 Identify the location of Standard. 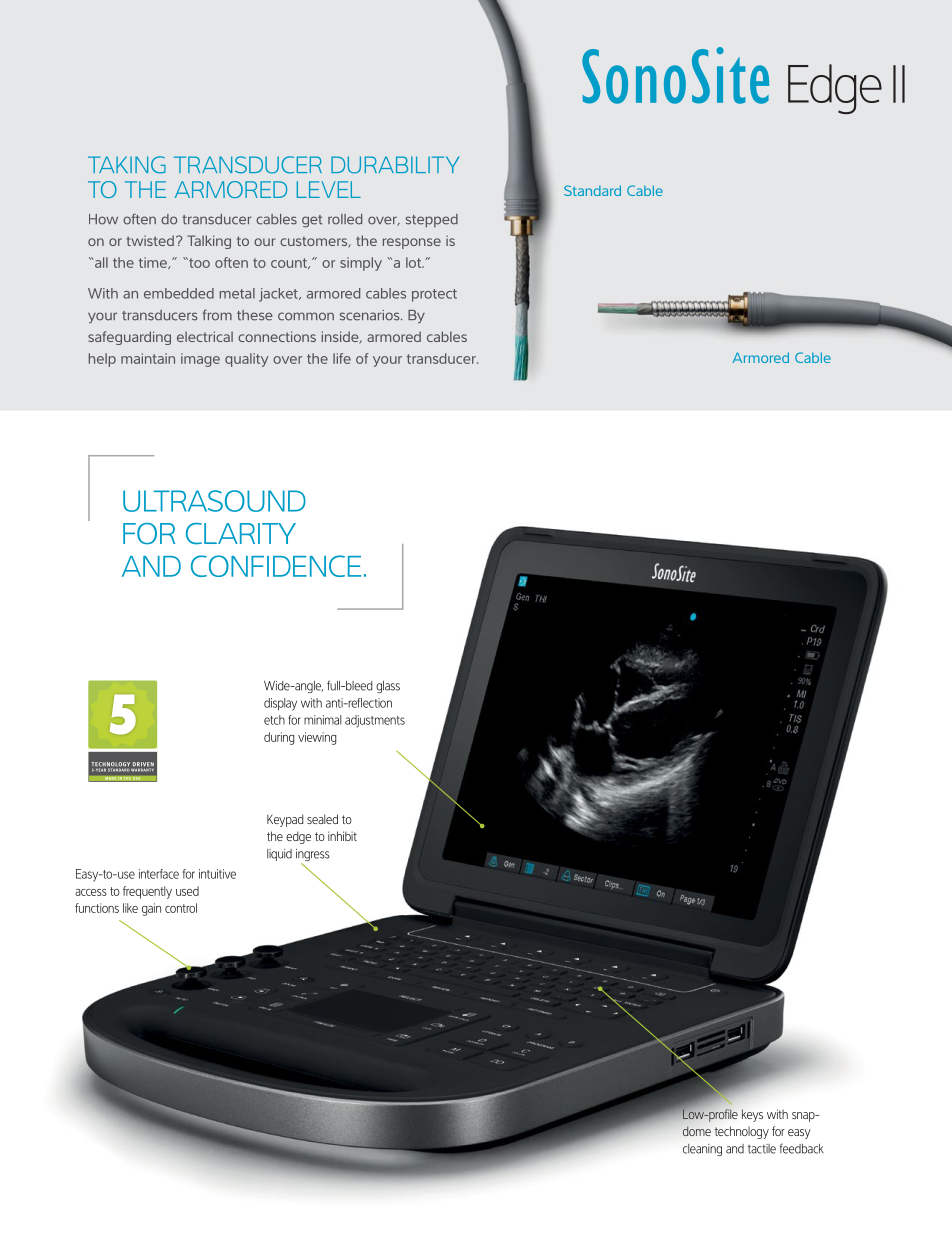
(592, 190).
